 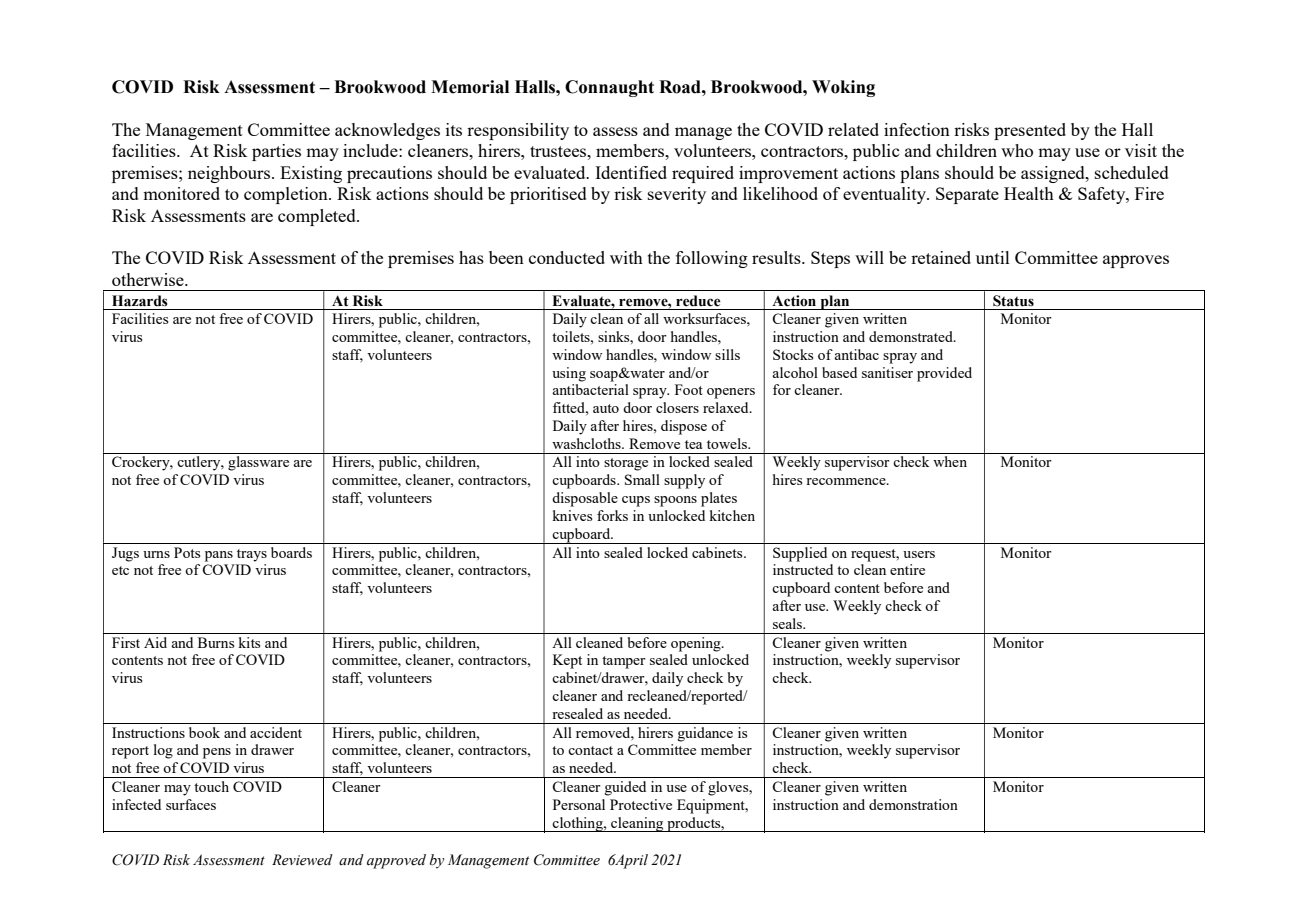 What do you see at coordinates (518, 131) in the document?
I see `responsibility` at bounding box center [518, 131].
